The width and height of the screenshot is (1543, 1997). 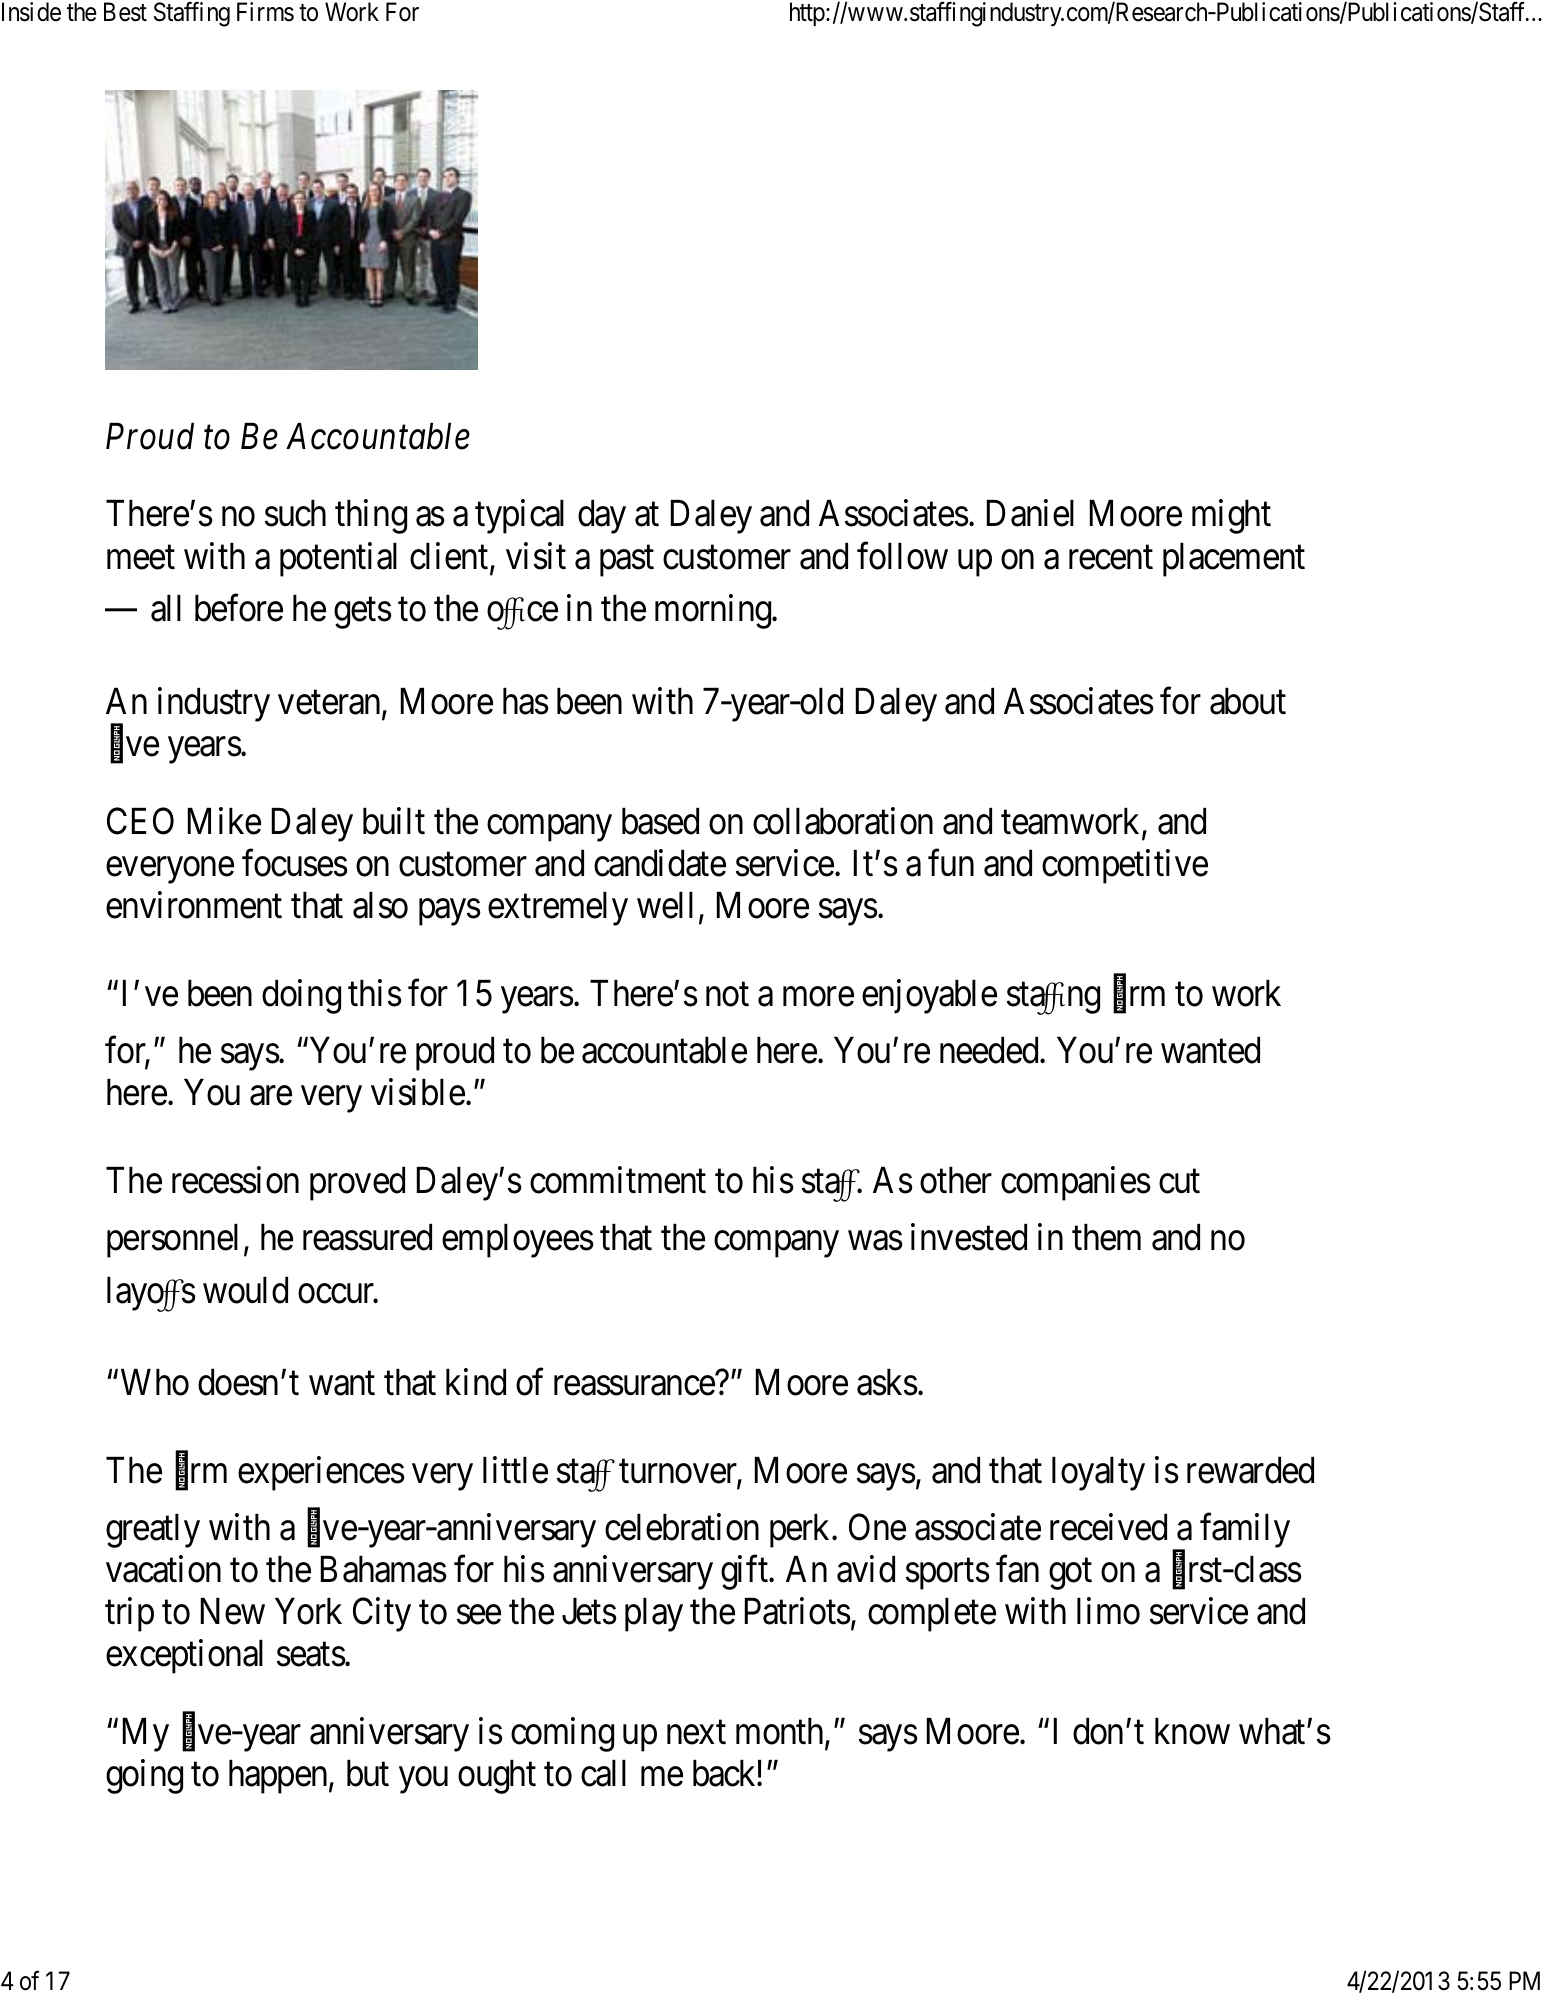 What do you see at coordinates (618, 1180) in the screenshot?
I see `commitment` at bounding box center [618, 1180].
